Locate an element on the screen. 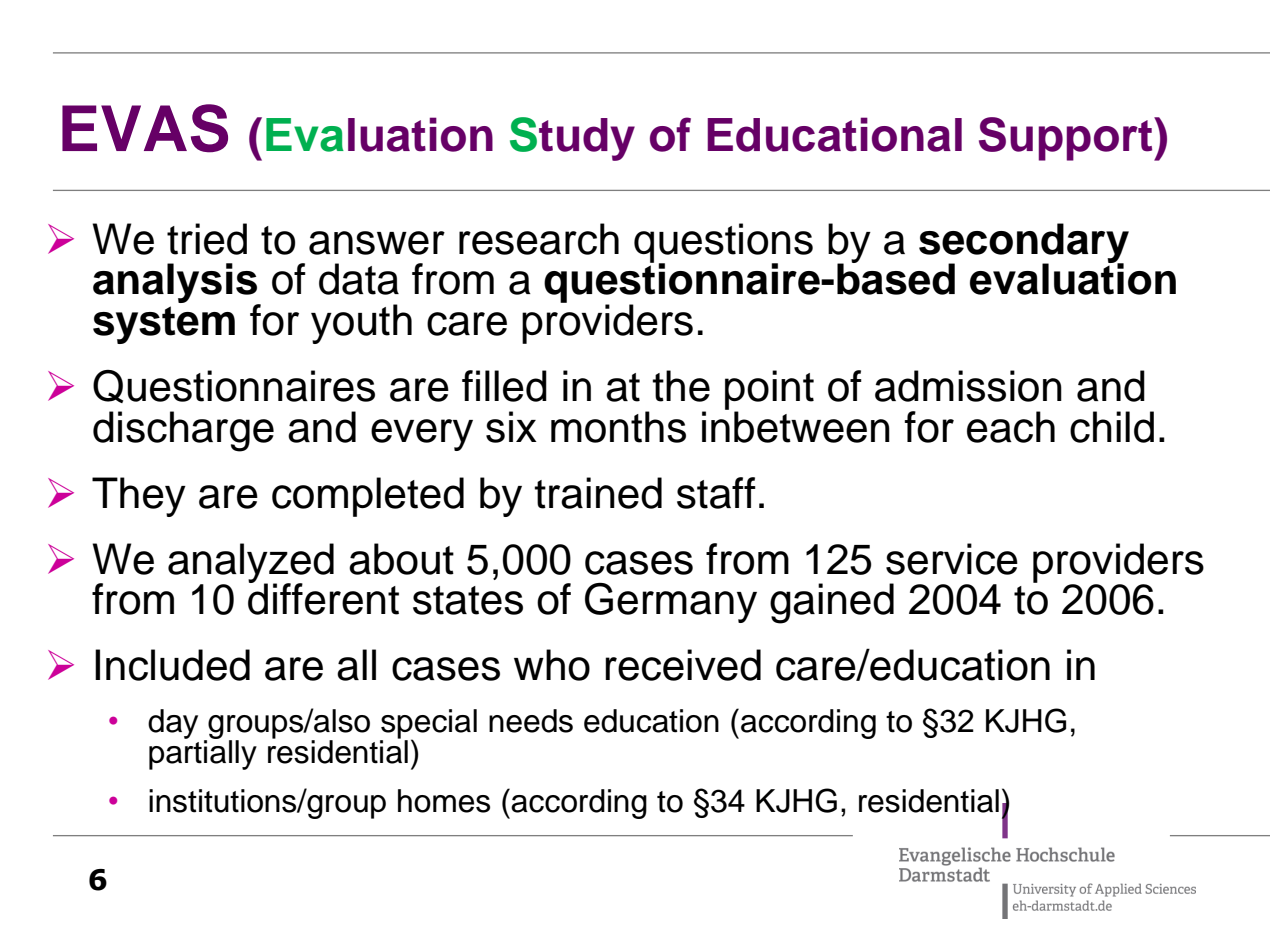 Image resolution: width=1270 pixels, height=952 pixels. service is located at coordinates (952, 559).
